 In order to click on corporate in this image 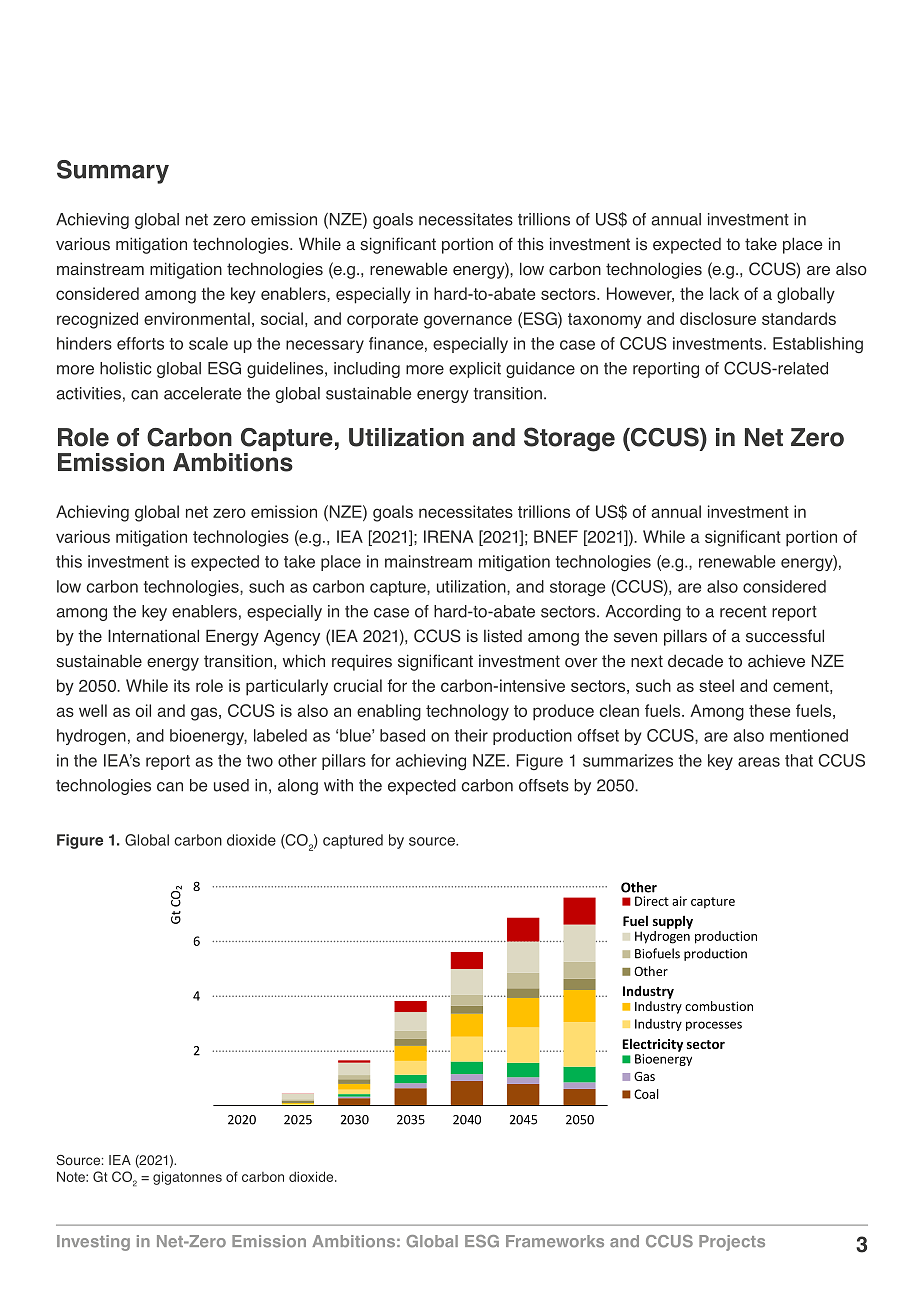, I will do `click(382, 321)`.
